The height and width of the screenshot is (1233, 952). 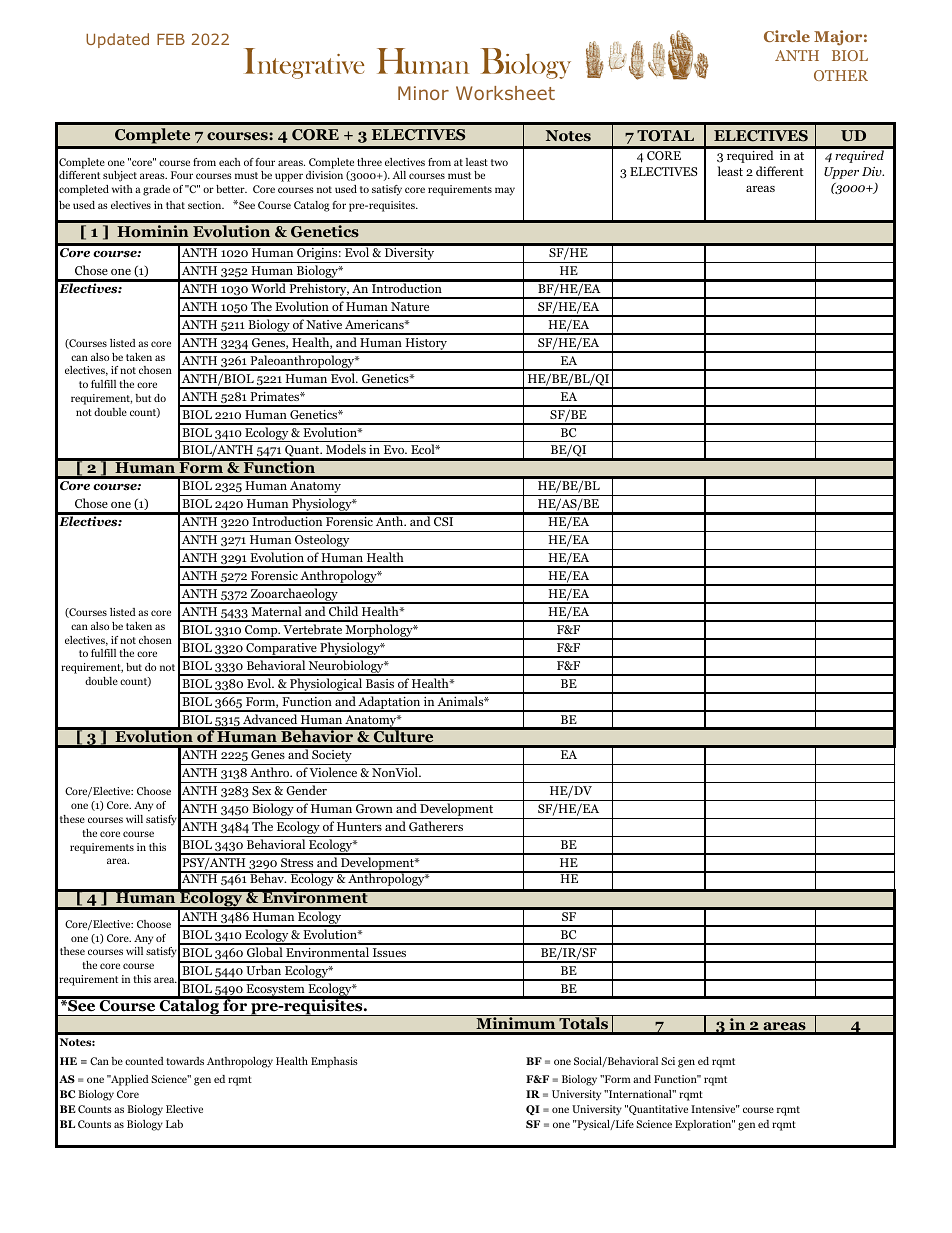 What do you see at coordinates (261, 790) in the screenshot?
I see `Sex` at bounding box center [261, 790].
